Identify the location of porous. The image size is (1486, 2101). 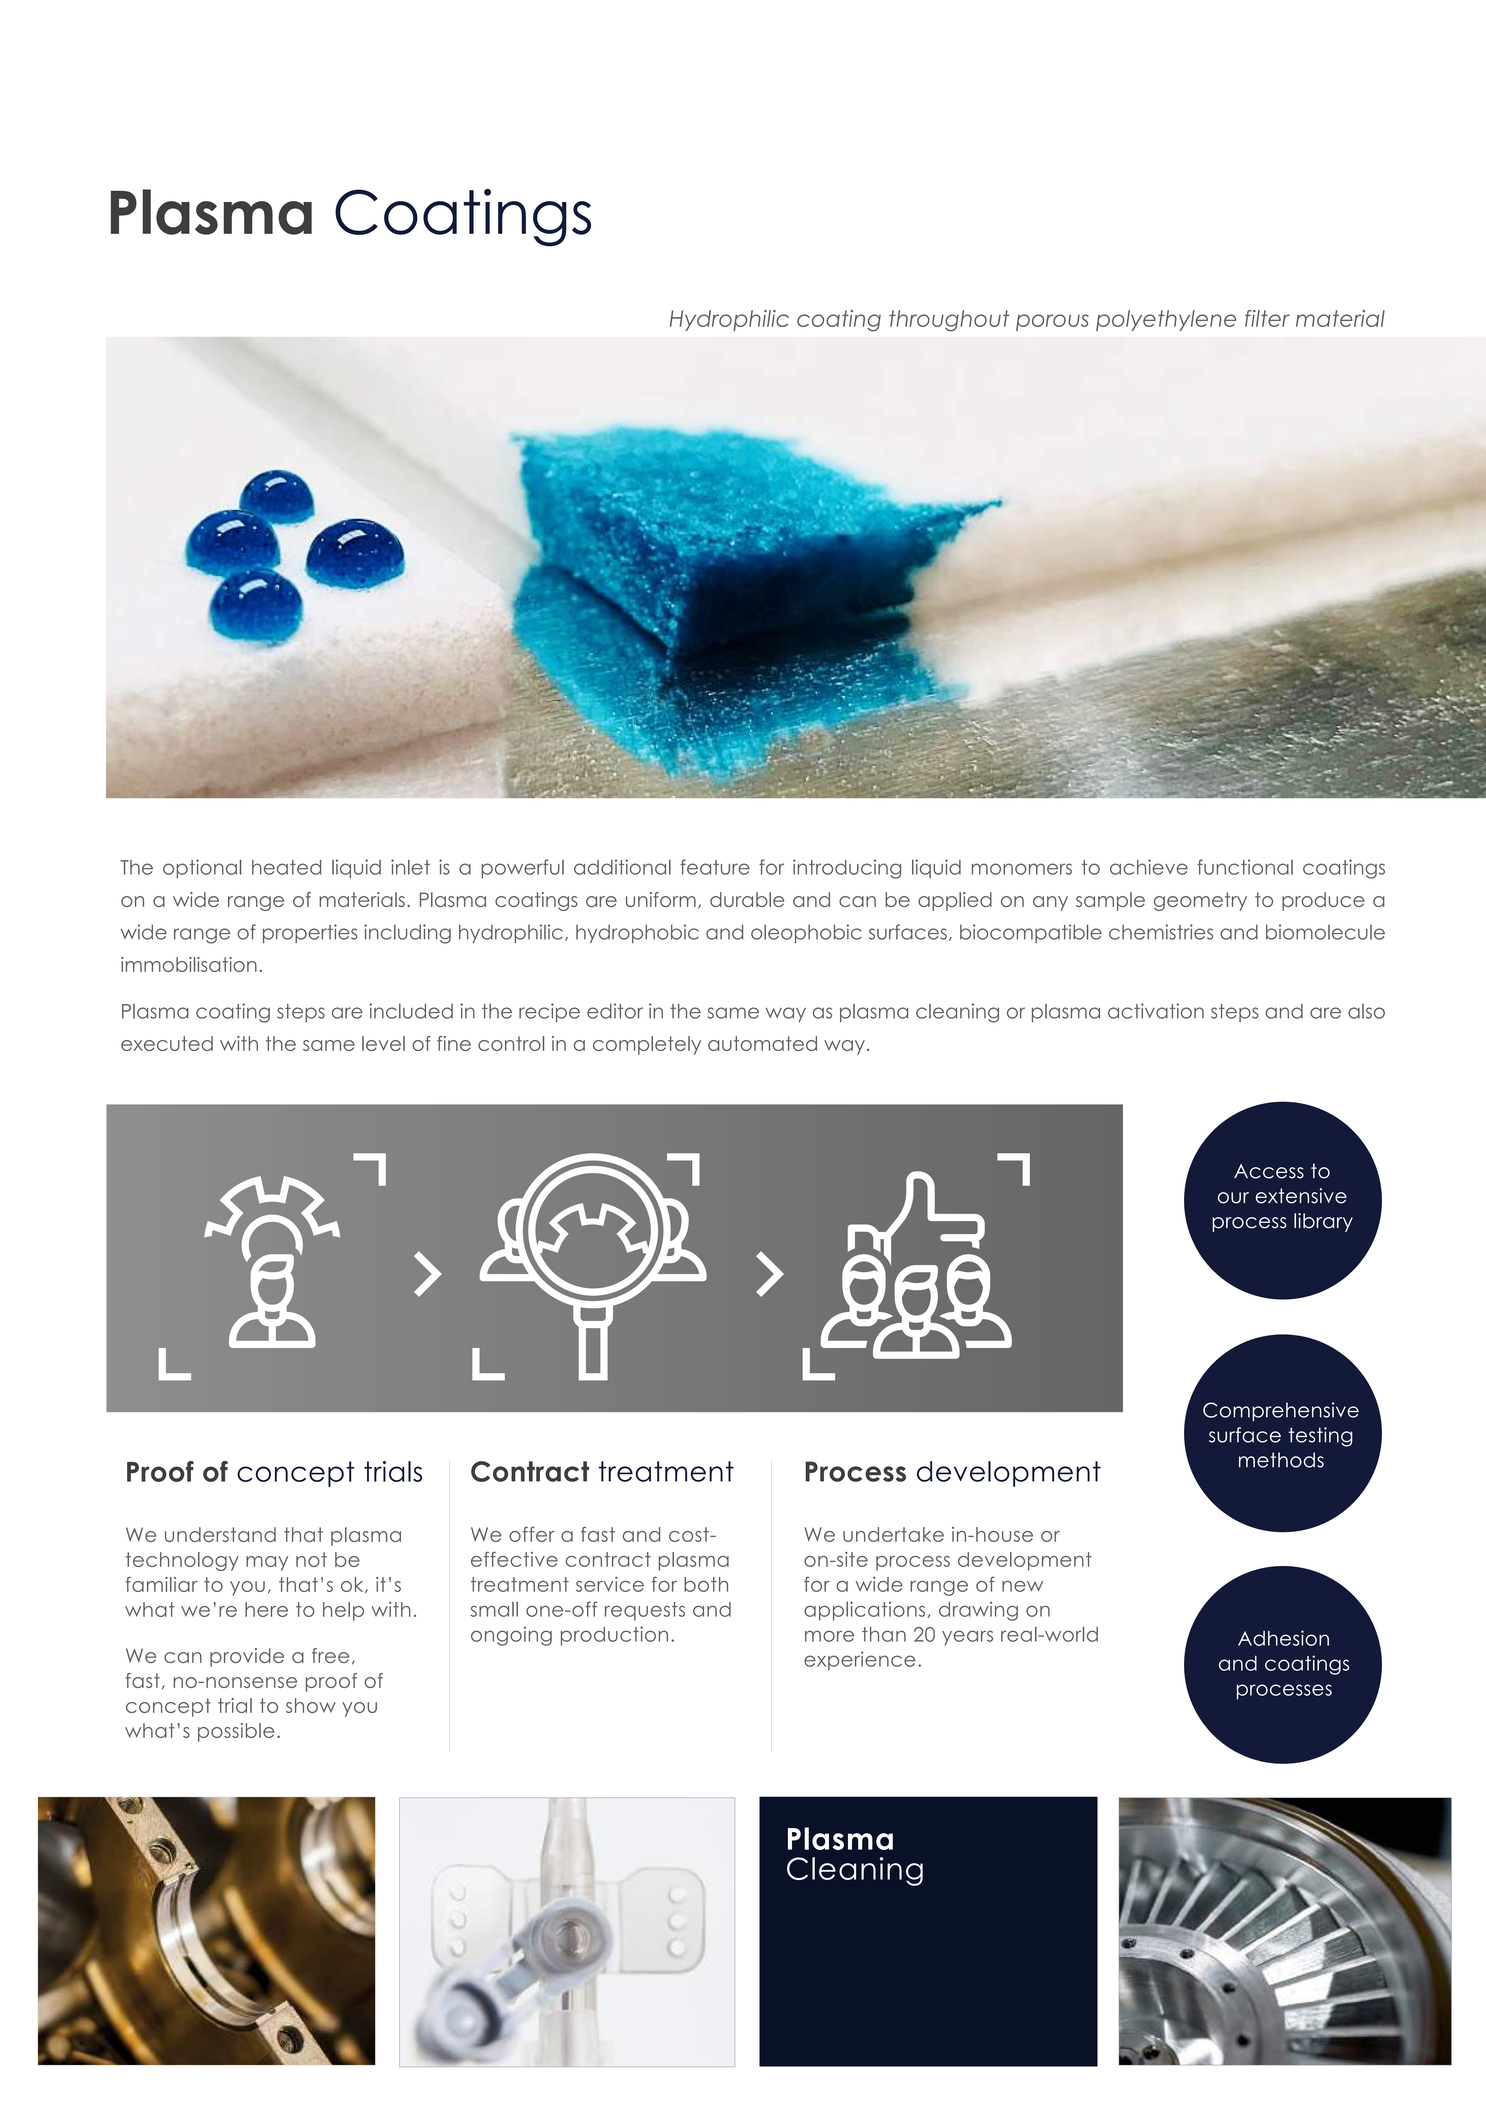
(1052, 322).
